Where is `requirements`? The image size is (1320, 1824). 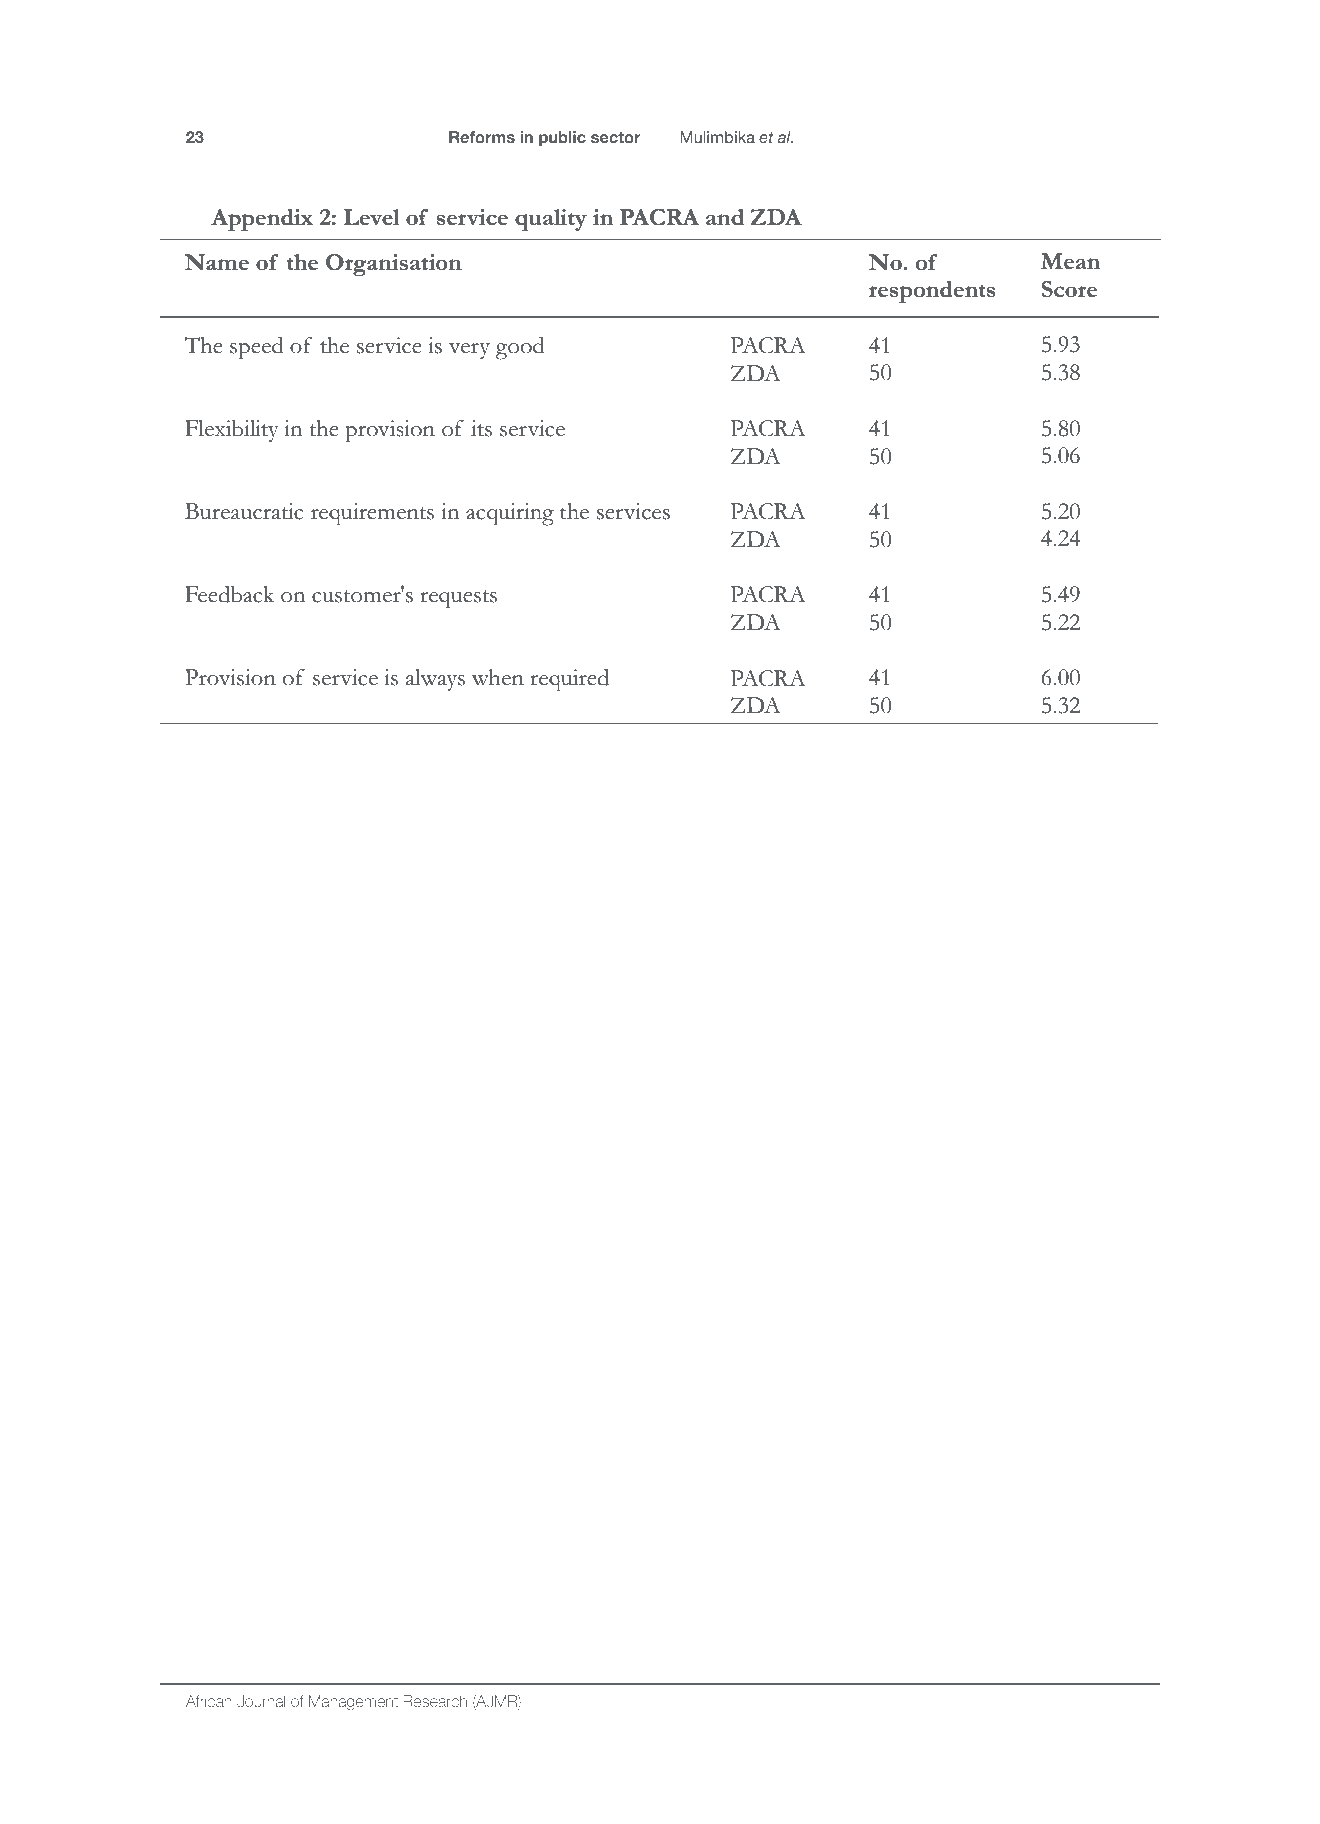 requirements is located at coordinates (372, 514).
